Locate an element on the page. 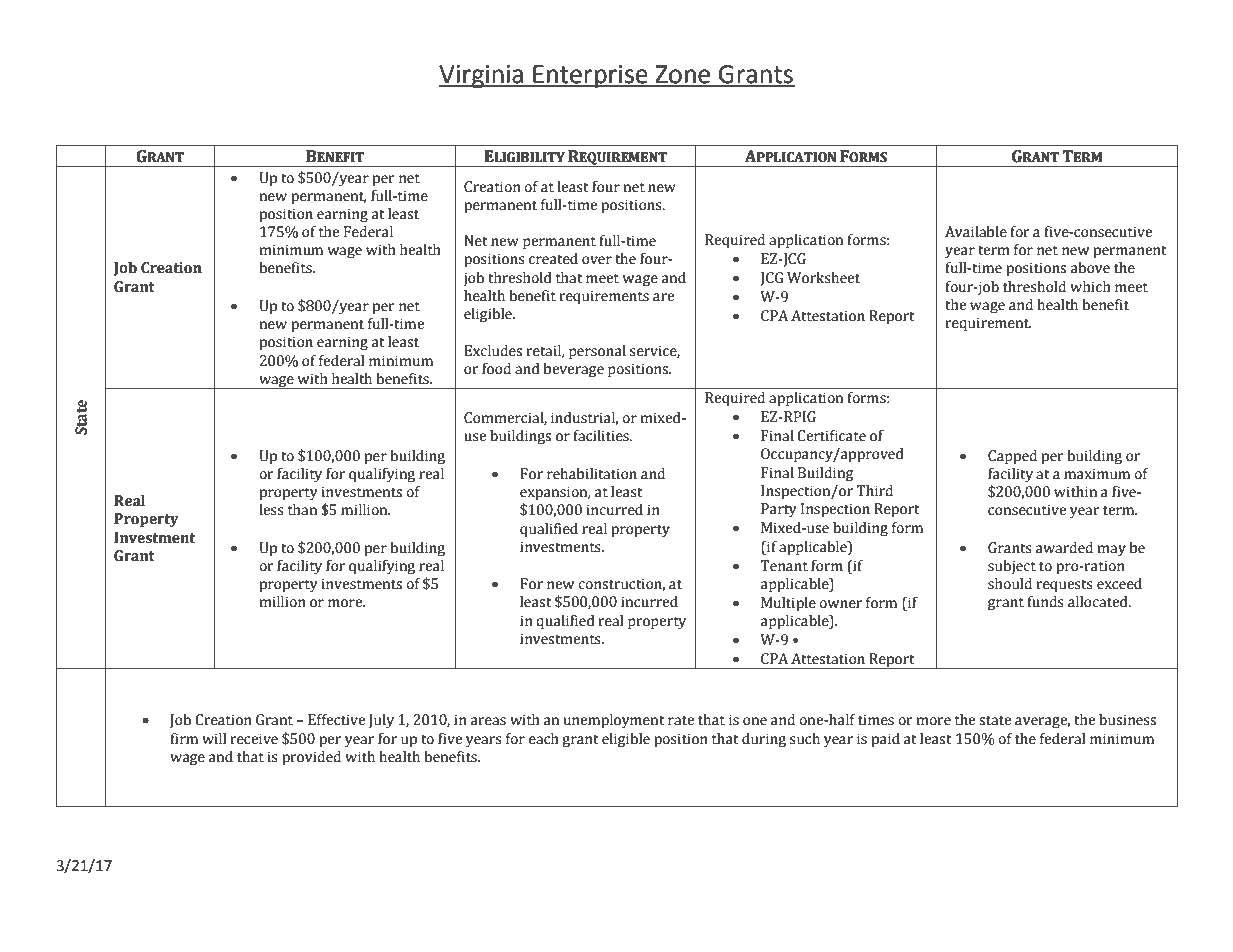 The height and width of the image is (952, 1233). Enterprise is located at coordinates (590, 77).
